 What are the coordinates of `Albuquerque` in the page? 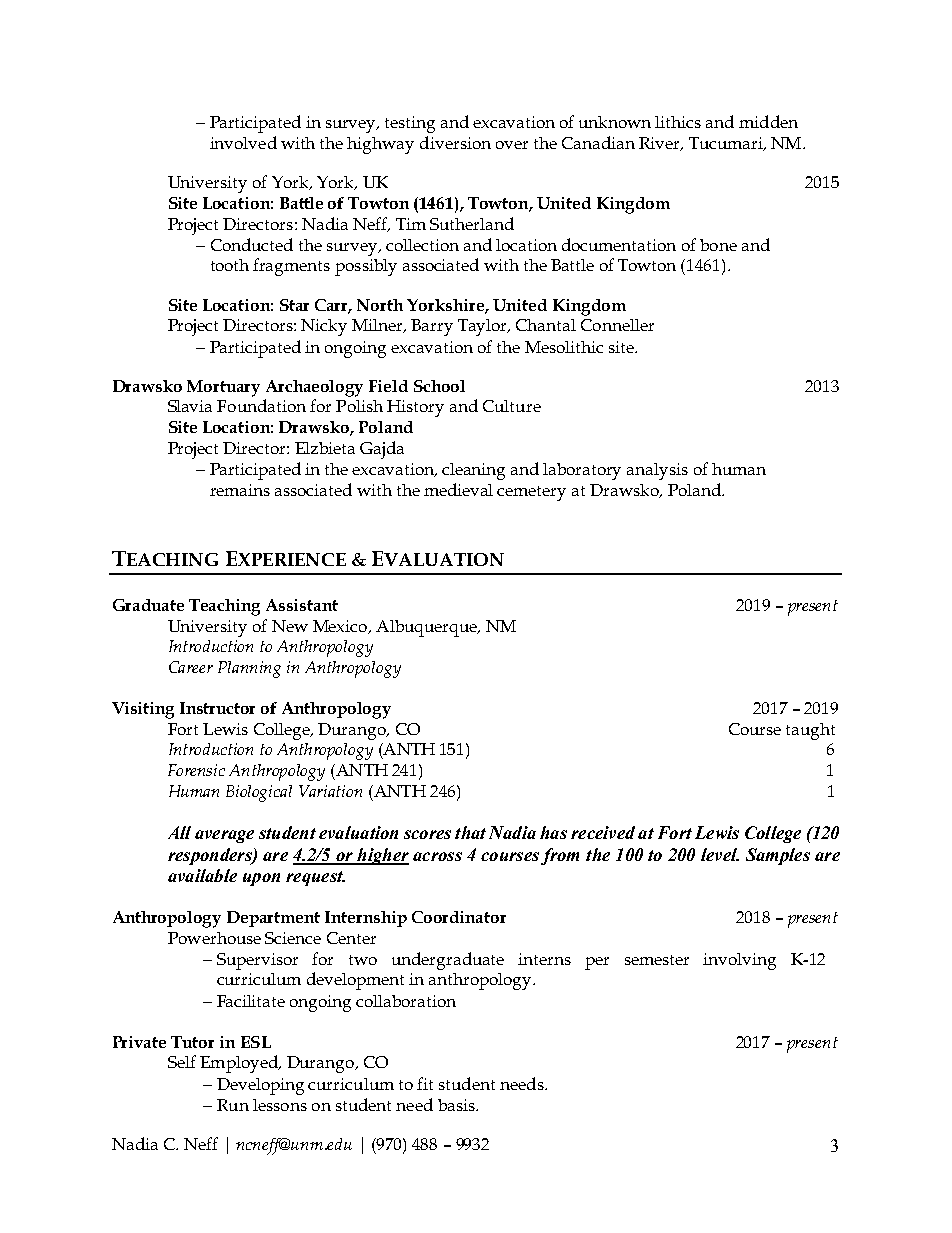 It's located at (427, 628).
